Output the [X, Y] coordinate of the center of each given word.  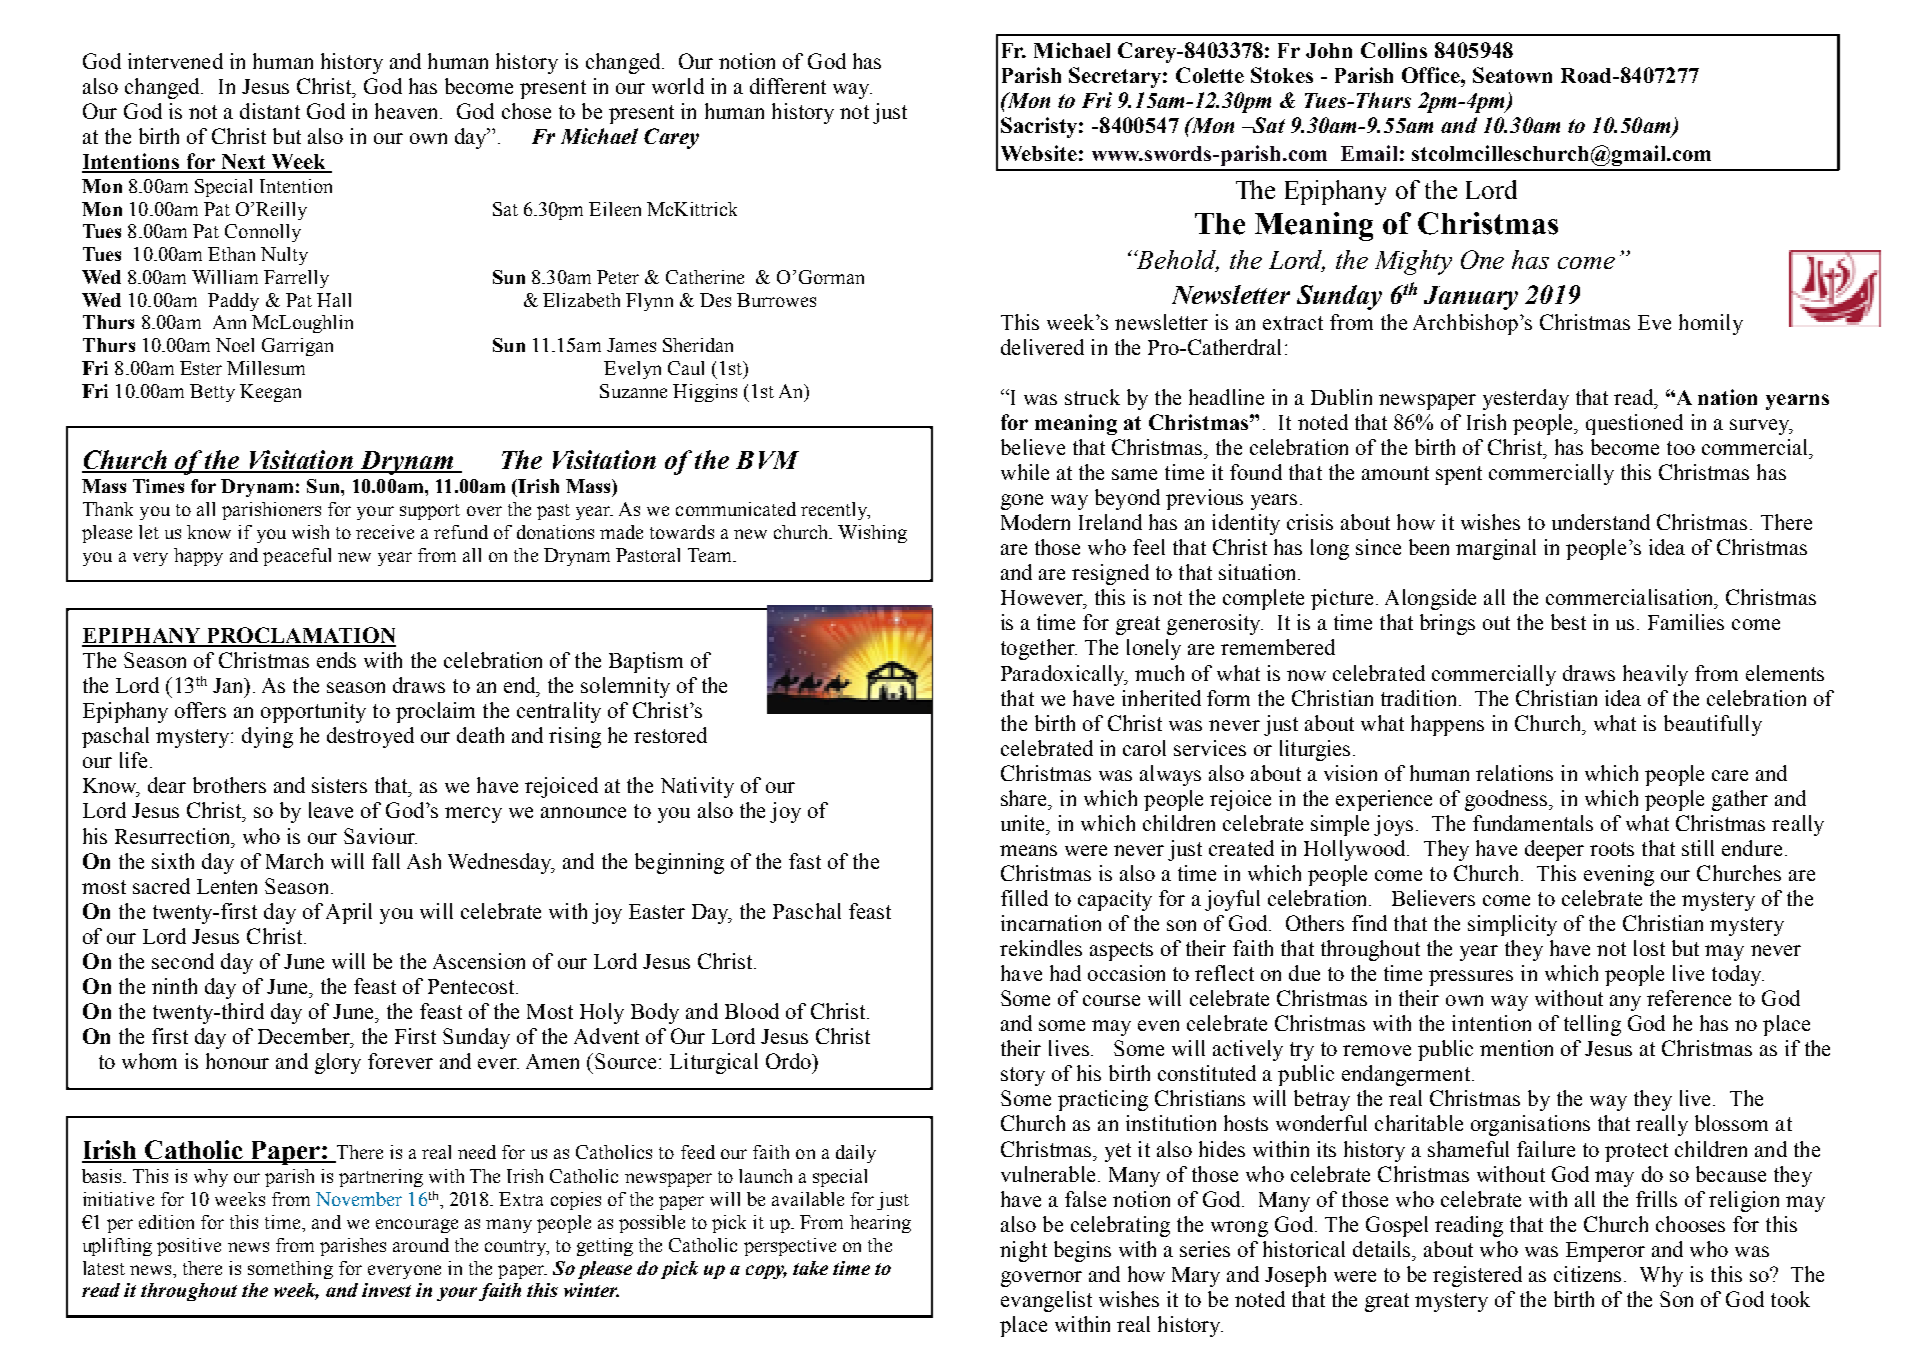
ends [336, 660]
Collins [1394, 50]
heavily [1655, 675]
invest [386, 1290]
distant [270, 111]
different [788, 86]
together [1039, 649]
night [1023, 1251]
